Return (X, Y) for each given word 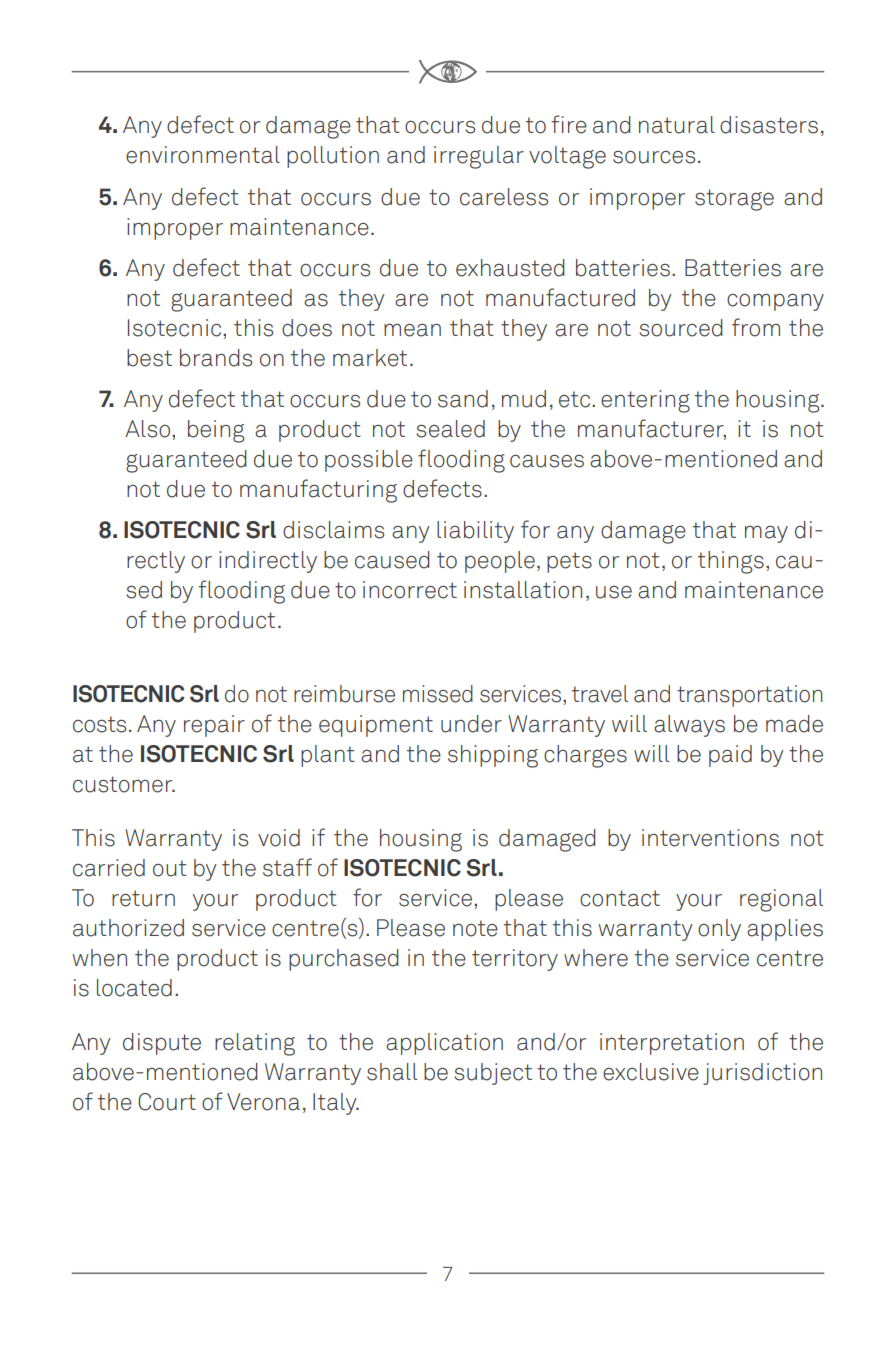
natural (677, 125)
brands (216, 358)
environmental (203, 155)
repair (214, 726)
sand (463, 399)
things (731, 562)
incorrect (410, 590)
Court (167, 1102)
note (475, 928)
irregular (479, 157)
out (170, 868)
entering (645, 401)
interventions (710, 838)
